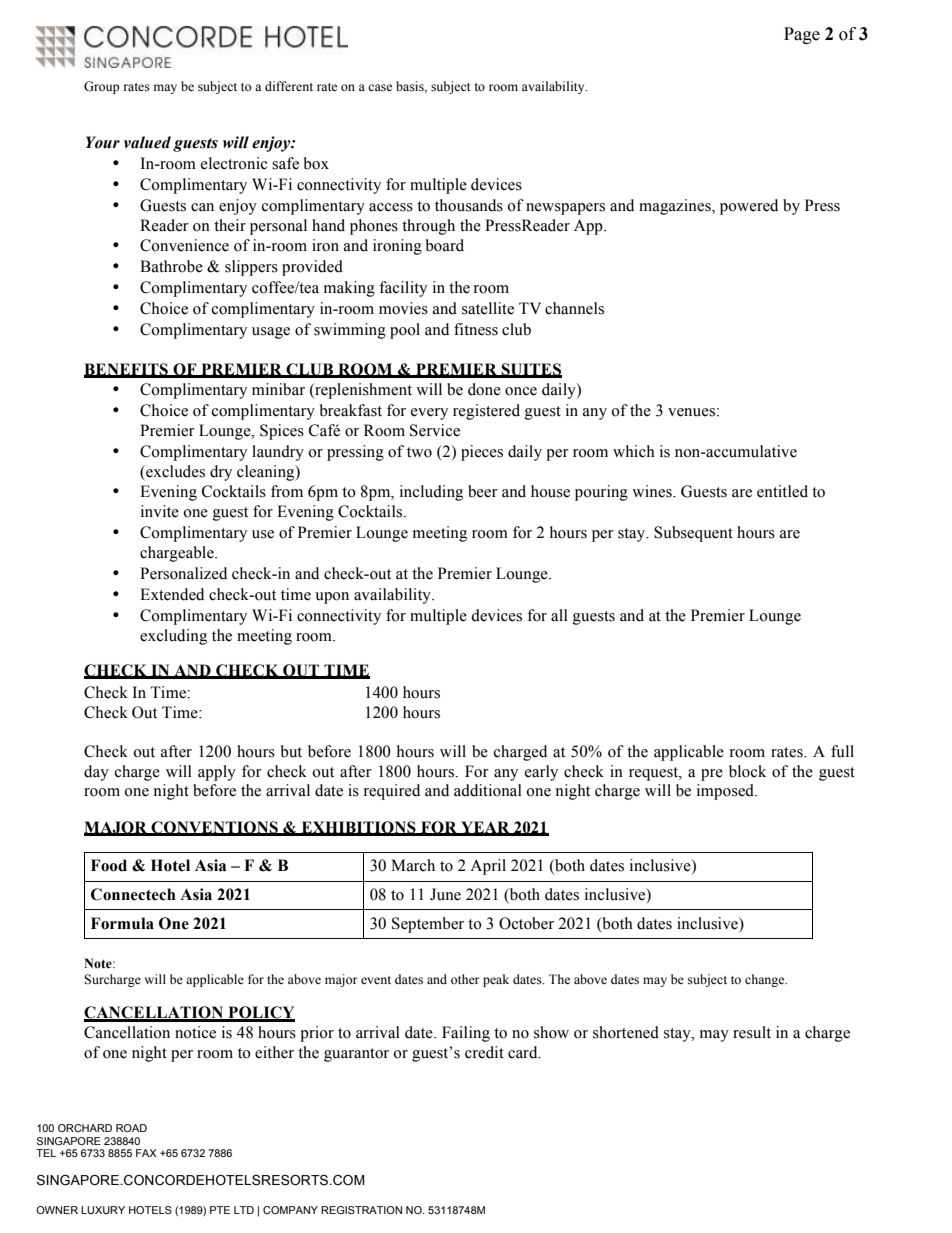 The width and height of the image is (952, 1233). Describe the element at coordinates (488, 790) in the image. I see `additional` at that location.
